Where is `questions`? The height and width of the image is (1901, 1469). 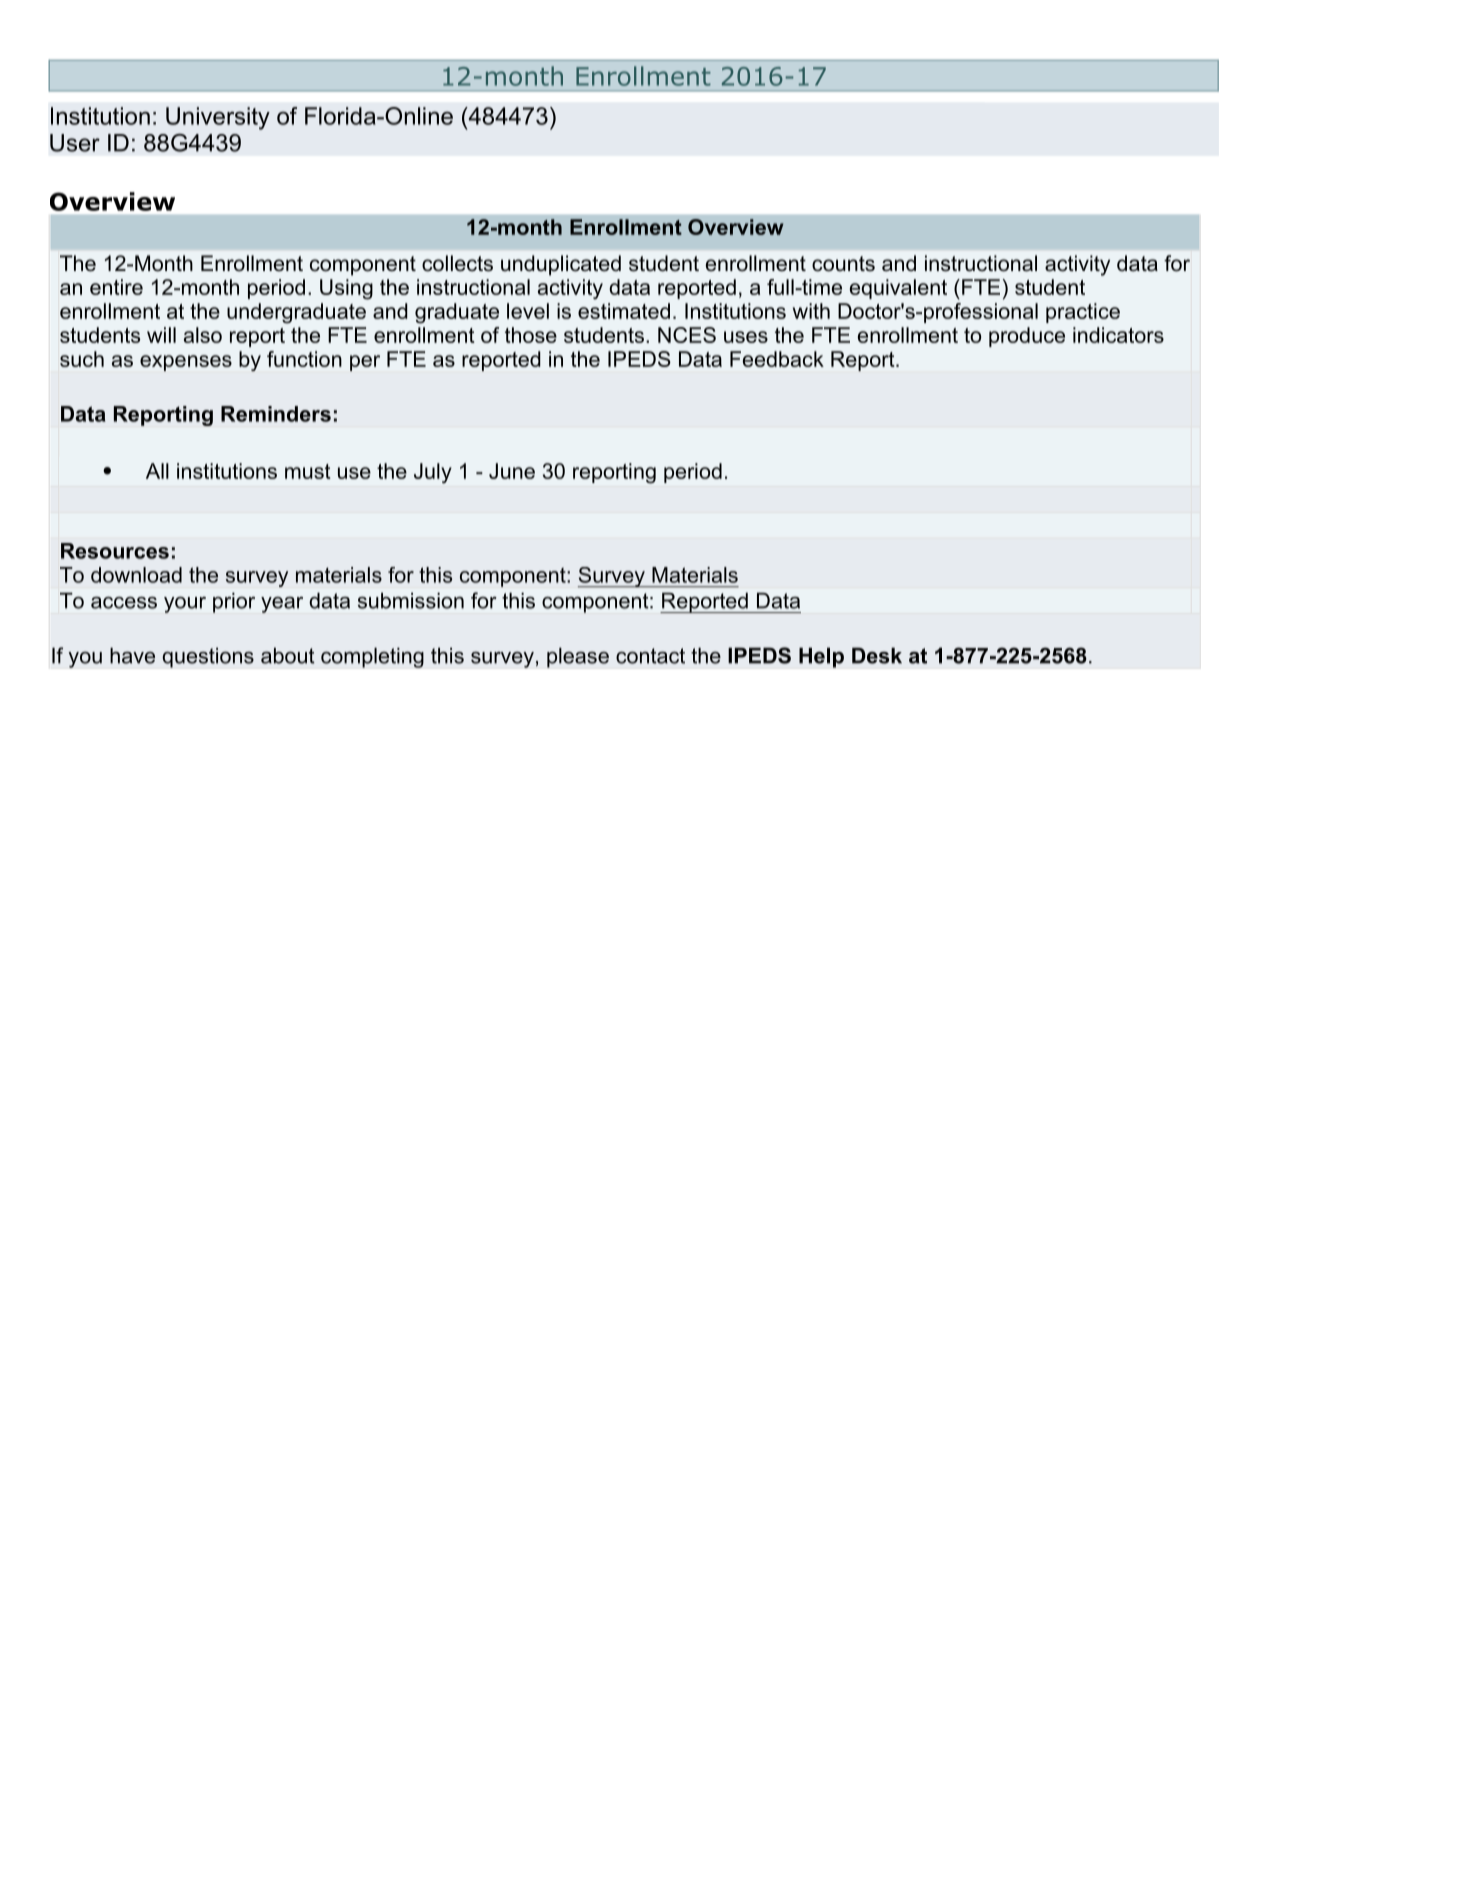
questions is located at coordinates (208, 657).
